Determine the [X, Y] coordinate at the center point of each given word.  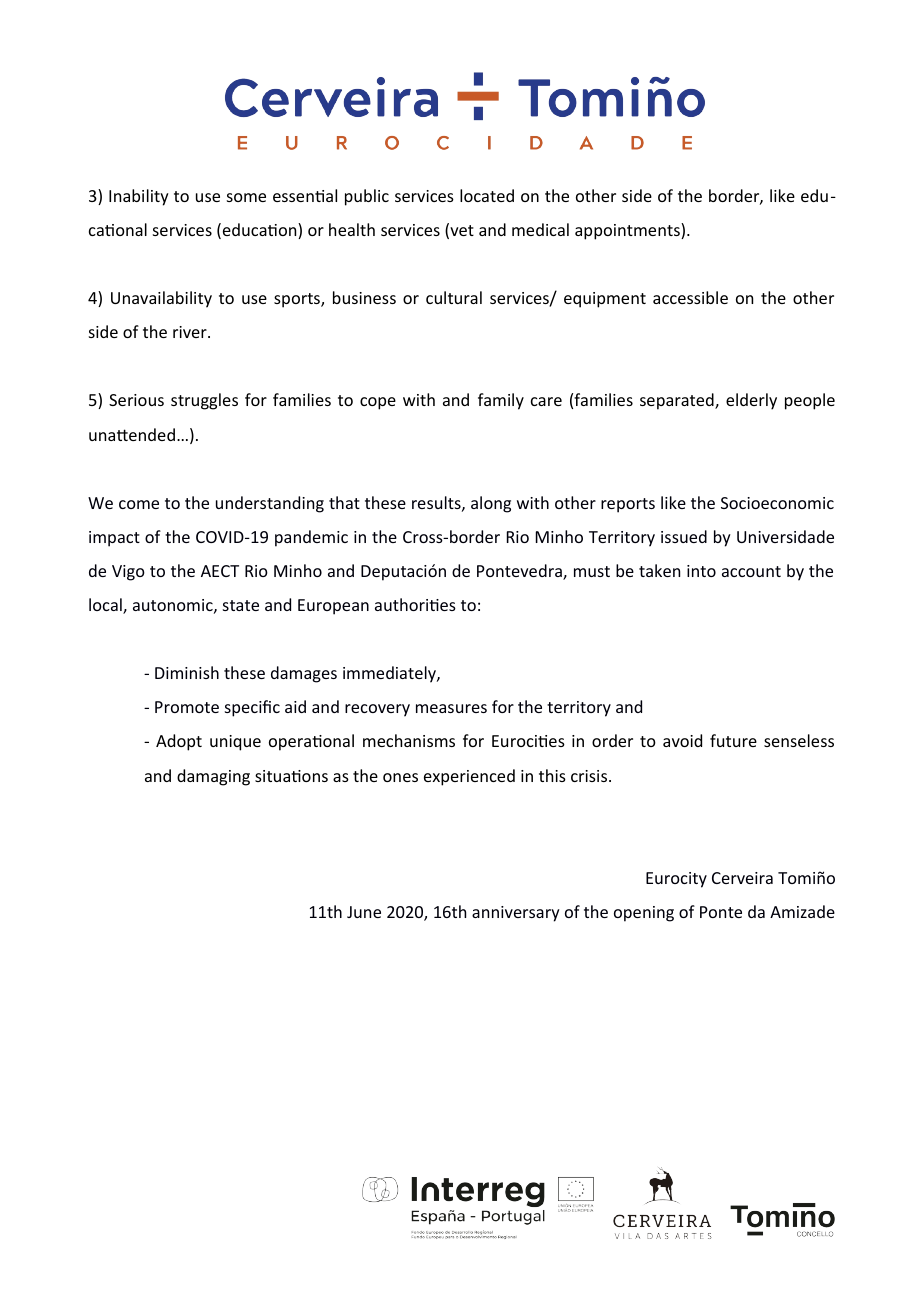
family [501, 401]
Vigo [128, 573]
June [364, 912]
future [733, 740]
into [701, 571]
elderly [751, 401]
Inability [139, 197]
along [491, 504]
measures [451, 708]
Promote [187, 707]
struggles [204, 401]
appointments [628, 231]
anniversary [516, 914]
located [487, 195]
